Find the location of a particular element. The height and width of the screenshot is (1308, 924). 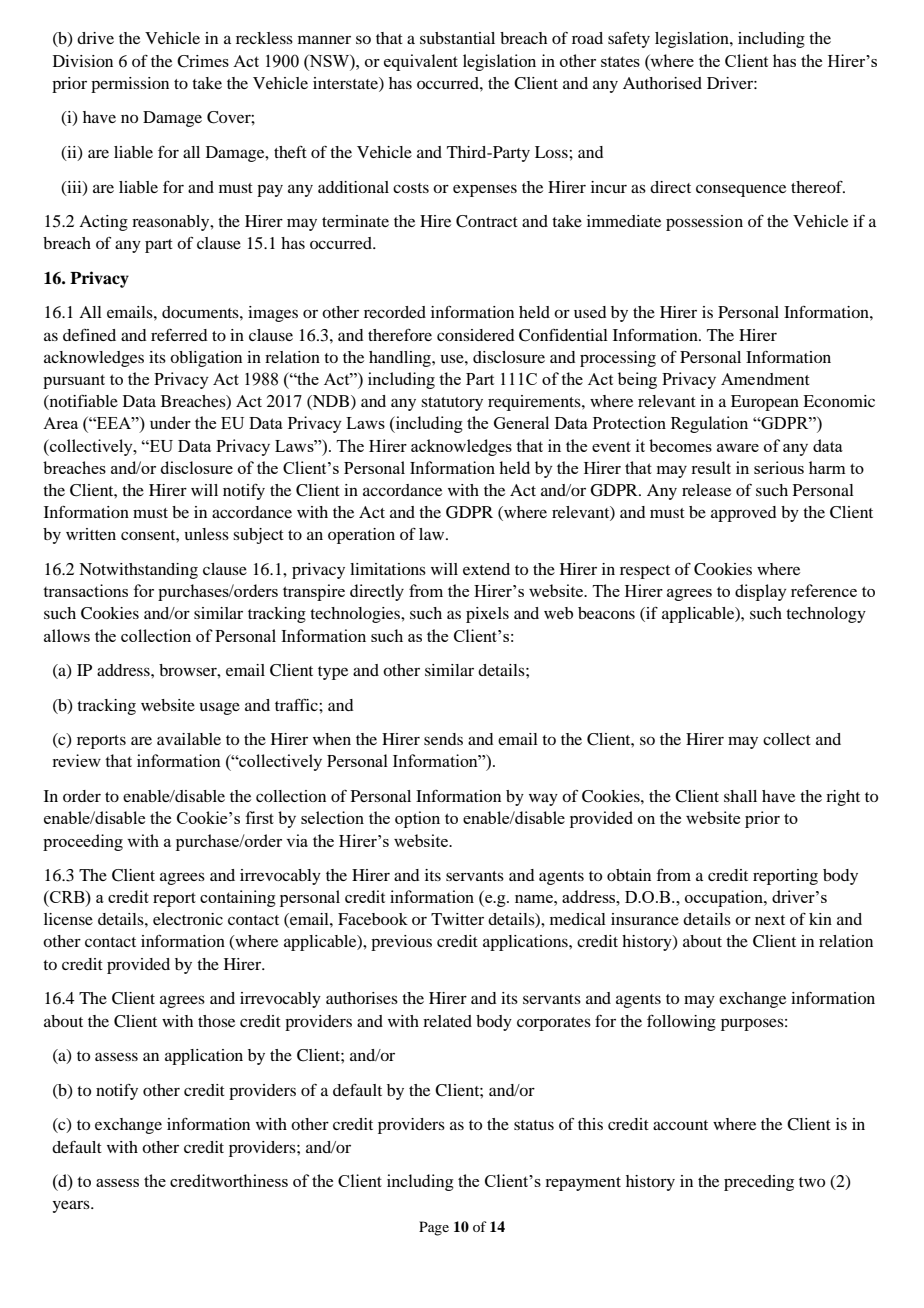

shall is located at coordinates (740, 796).
